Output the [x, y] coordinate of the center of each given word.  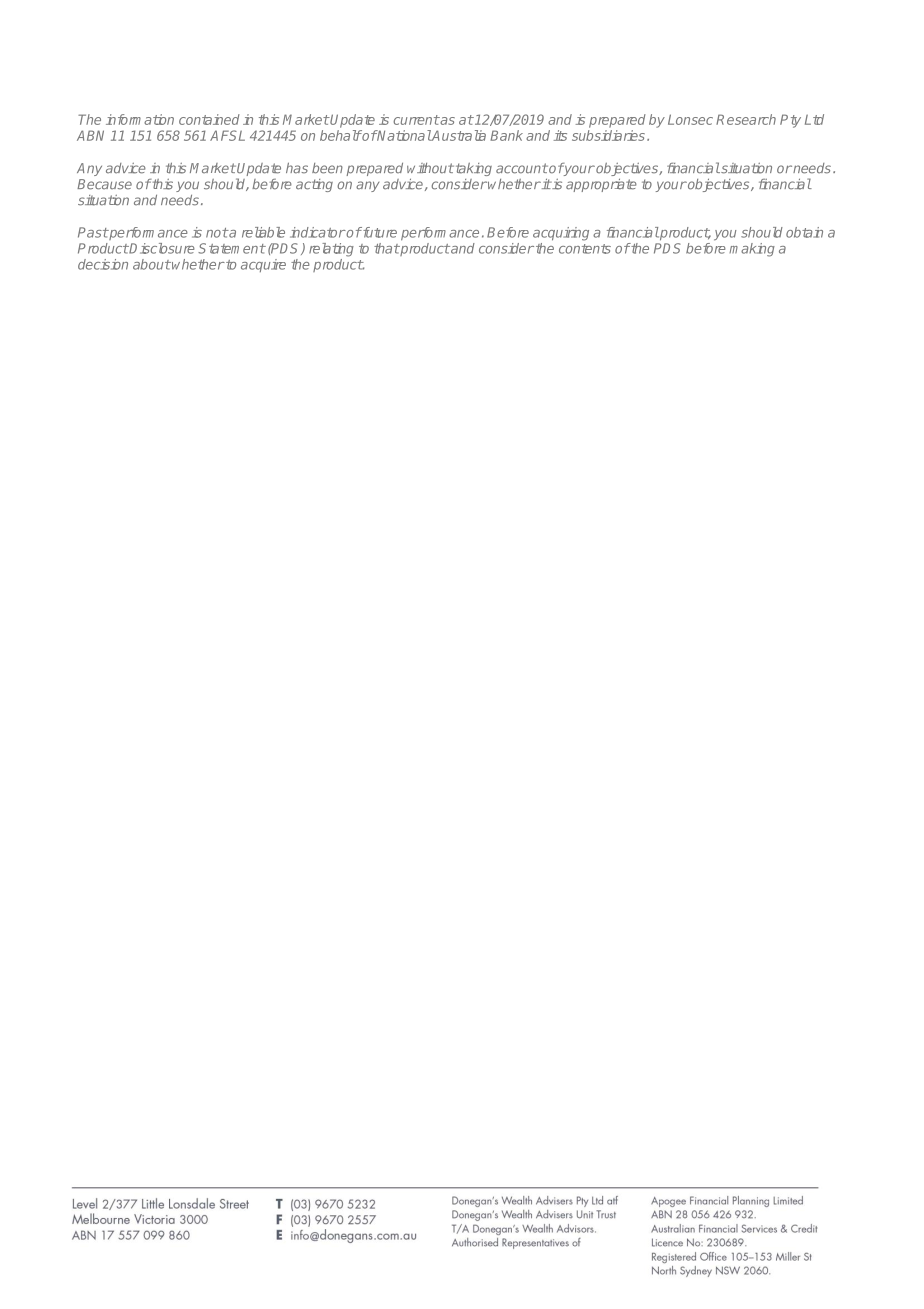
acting [314, 185]
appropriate [601, 185]
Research [746, 119]
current [416, 120]
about [152, 264]
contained [209, 119]
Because [104, 184]
